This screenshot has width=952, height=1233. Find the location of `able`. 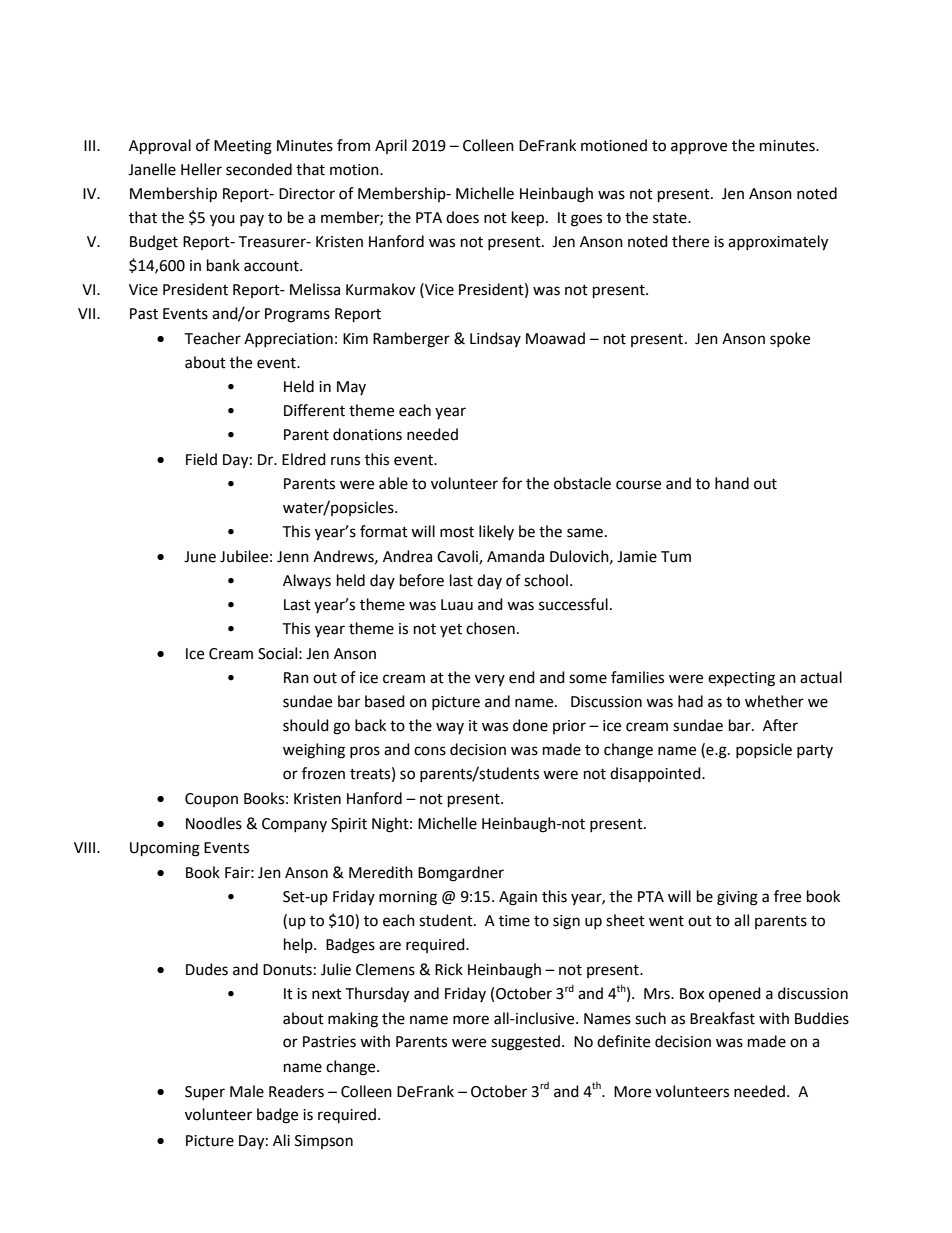

able is located at coordinates (393, 483).
